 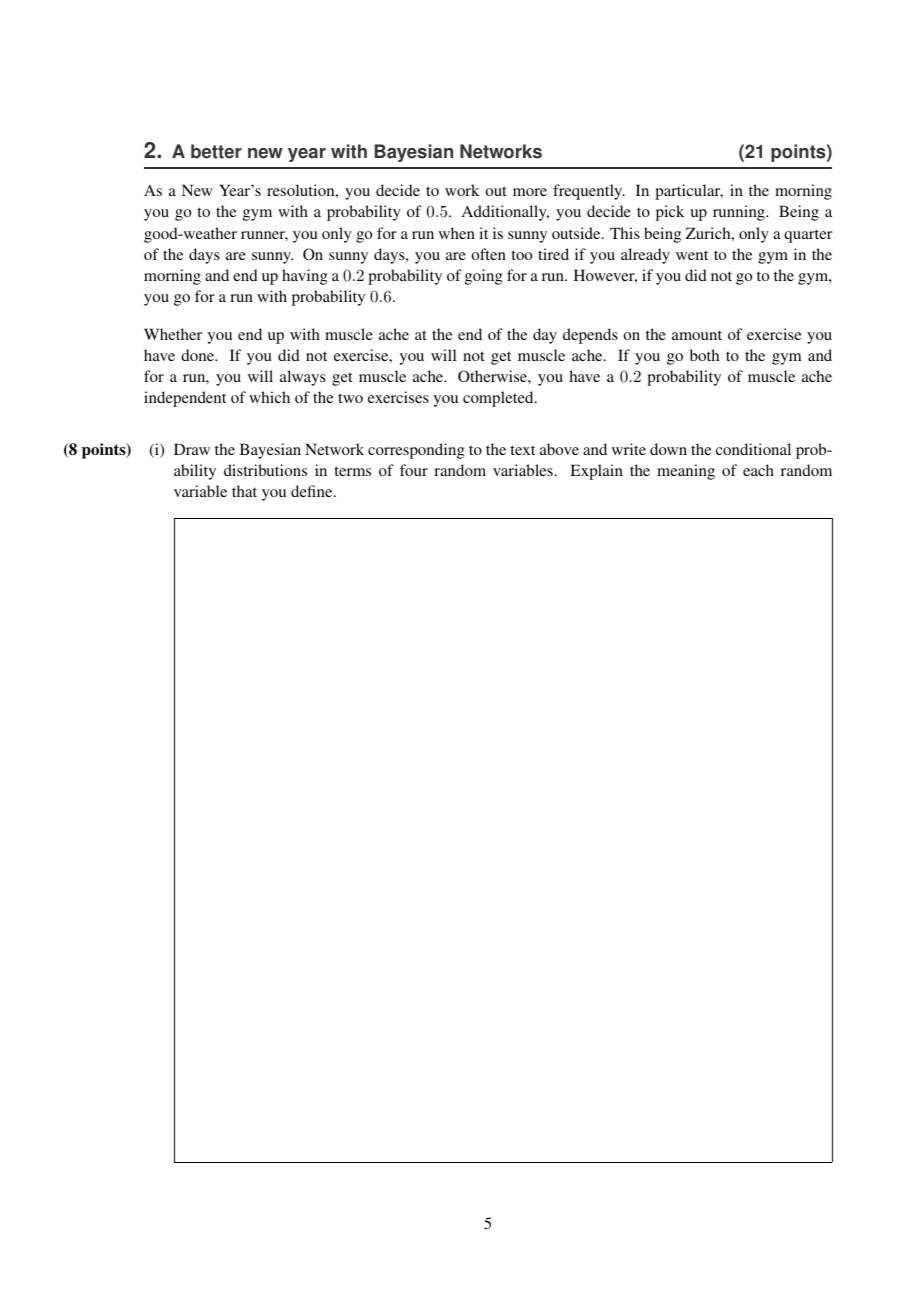 What do you see at coordinates (692, 255) in the screenshot?
I see `went` at bounding box center [692, 255].
